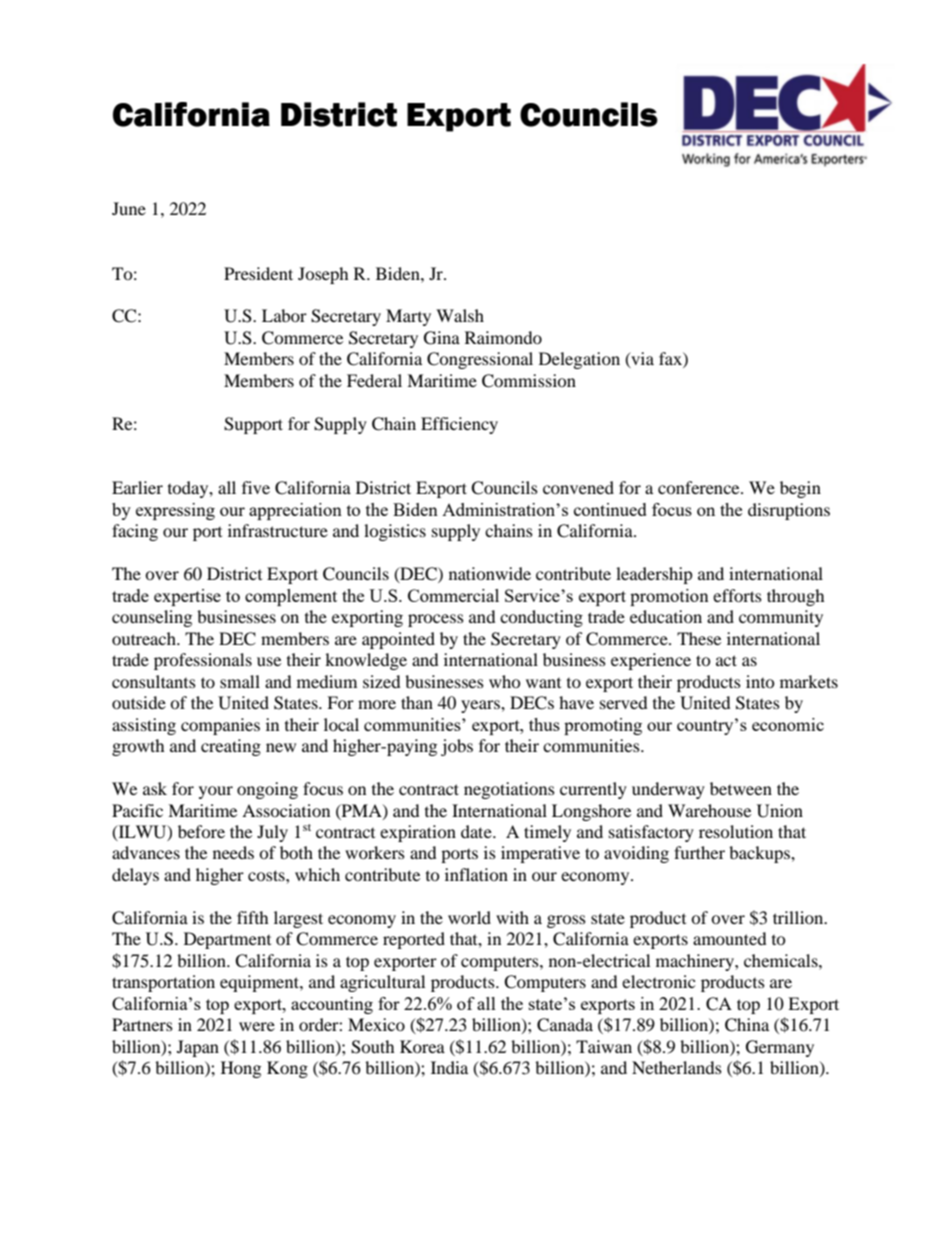  I want to click on Delegation, so click(579, 360).
